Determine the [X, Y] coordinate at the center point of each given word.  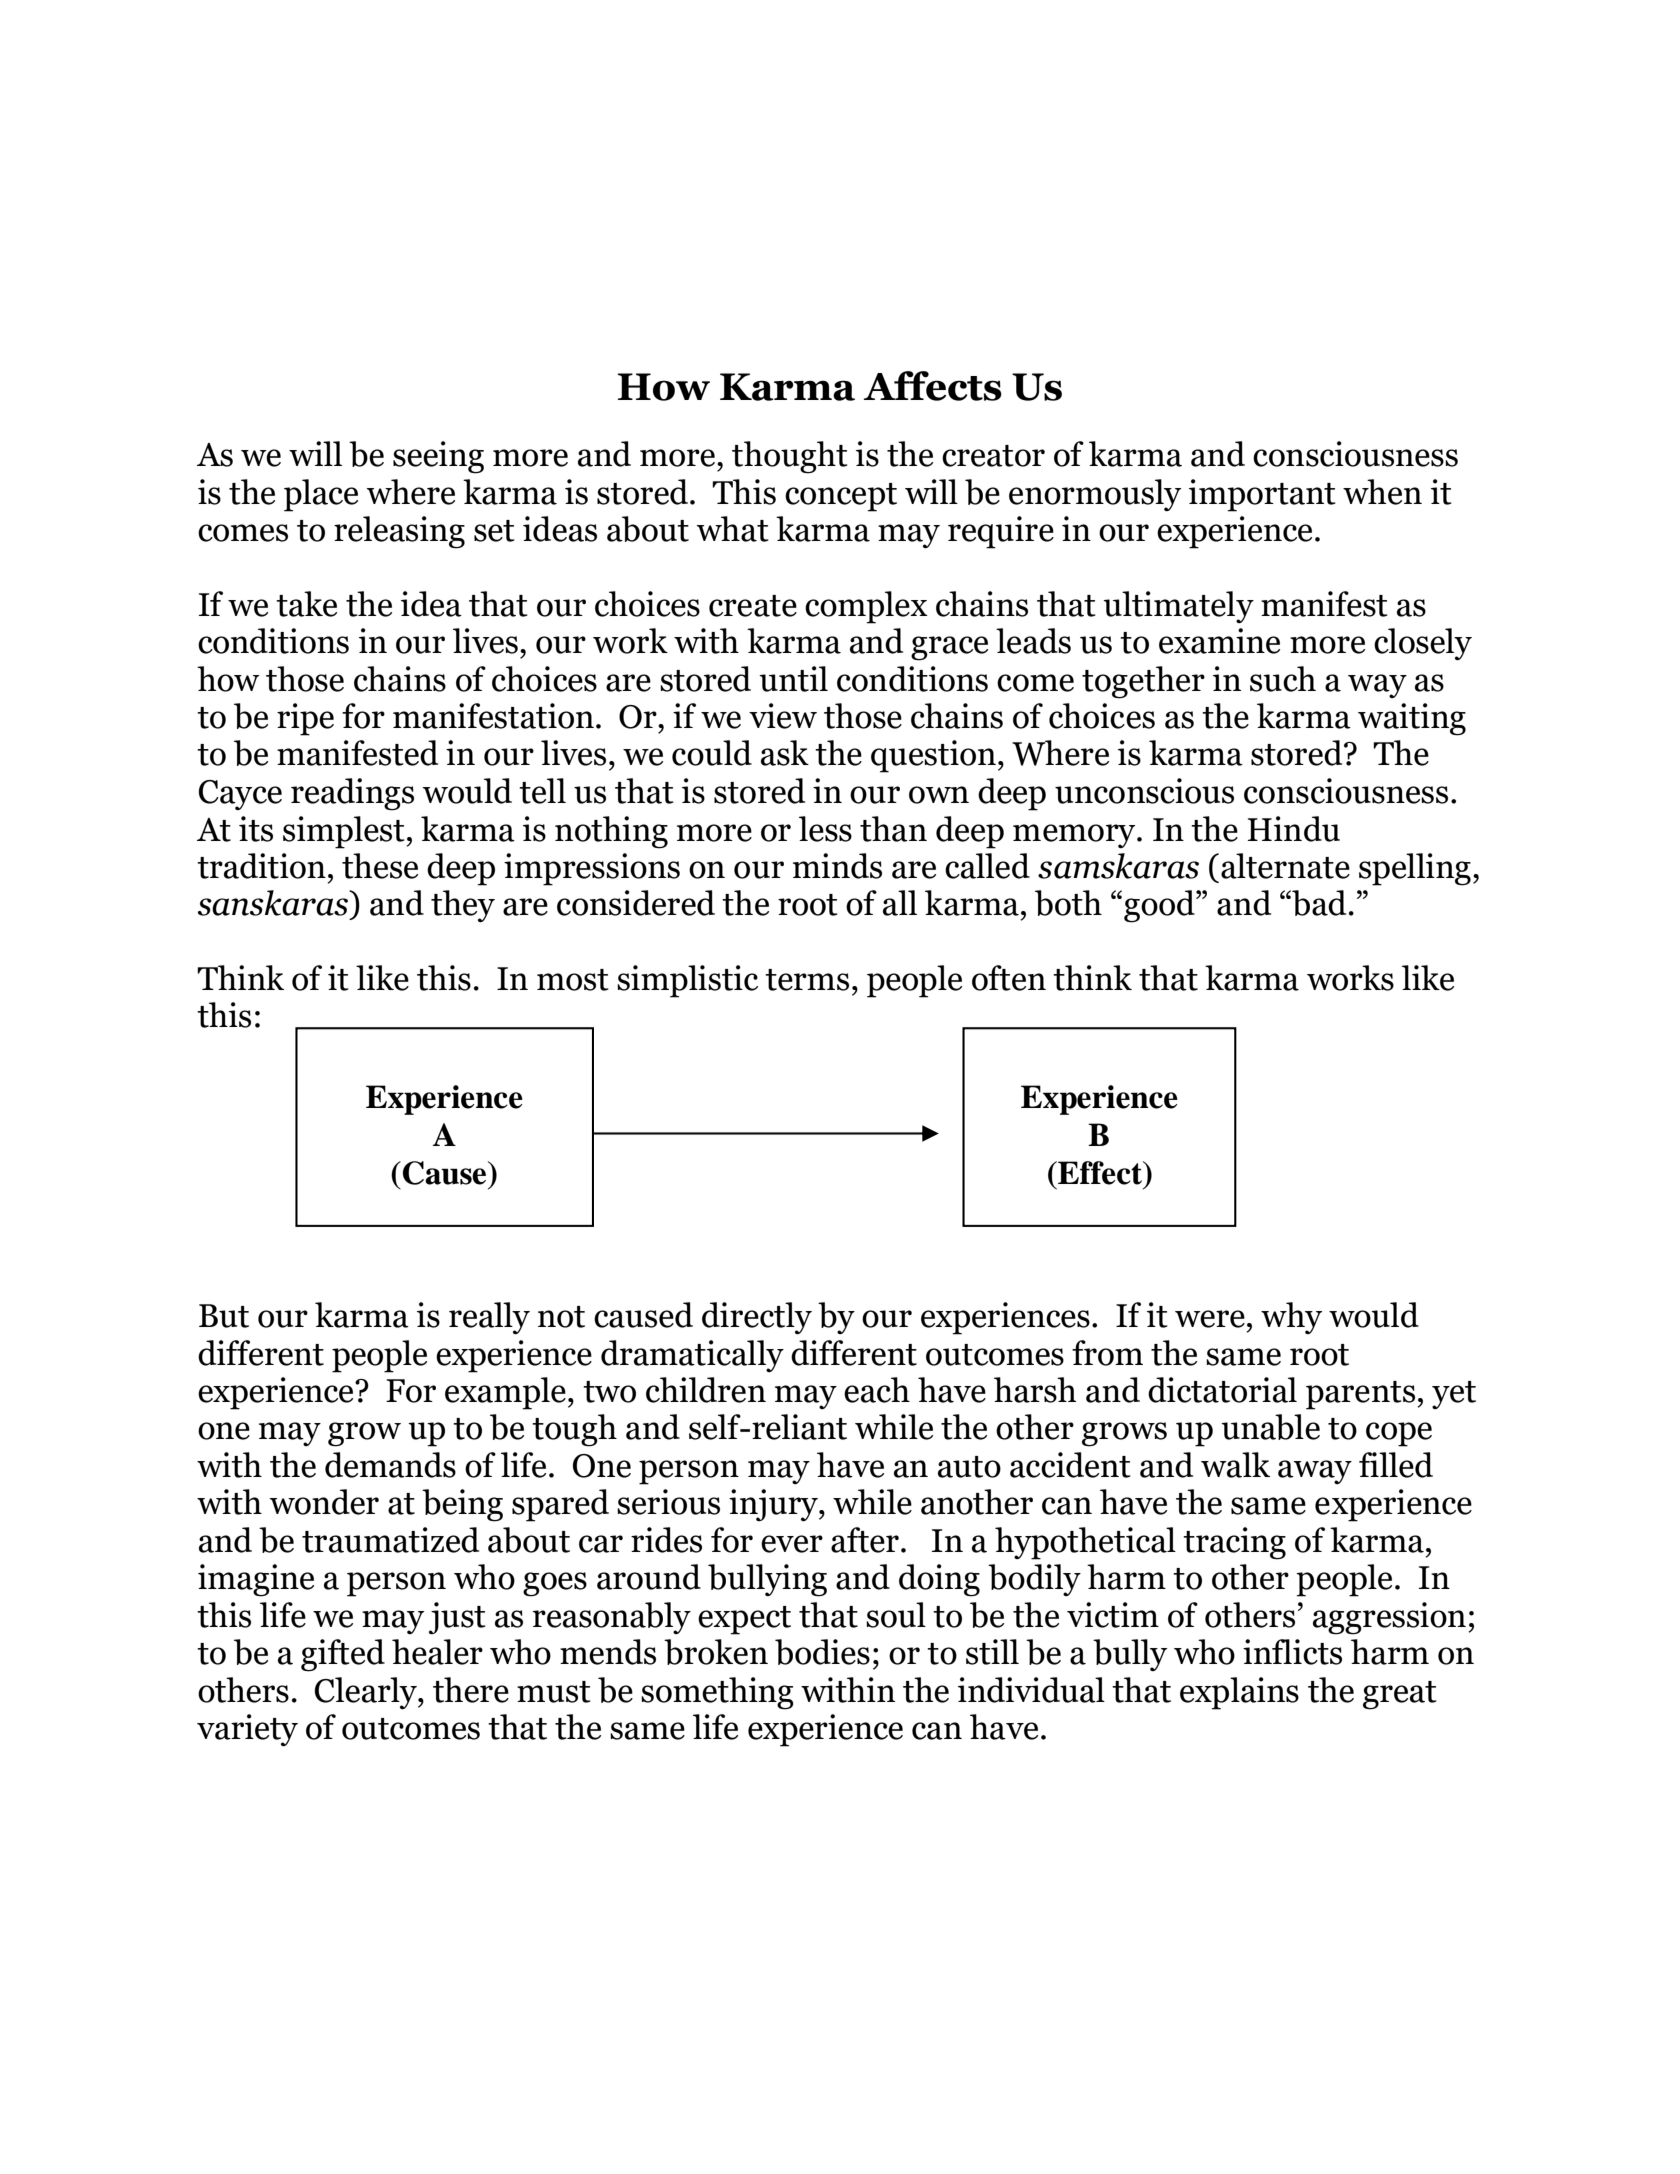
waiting [1412, 719]
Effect [1100, 1173]
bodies [822, 1652]
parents [1360, 1395]
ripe [305, 719]
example [505, 1393]
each [877, 1390]
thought [790, 457]
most [573, 980]
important [1262, 495]
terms [807, 980]
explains [1239, 1693]
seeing [438, 457]
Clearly [366, 1693]
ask [785, 753]
